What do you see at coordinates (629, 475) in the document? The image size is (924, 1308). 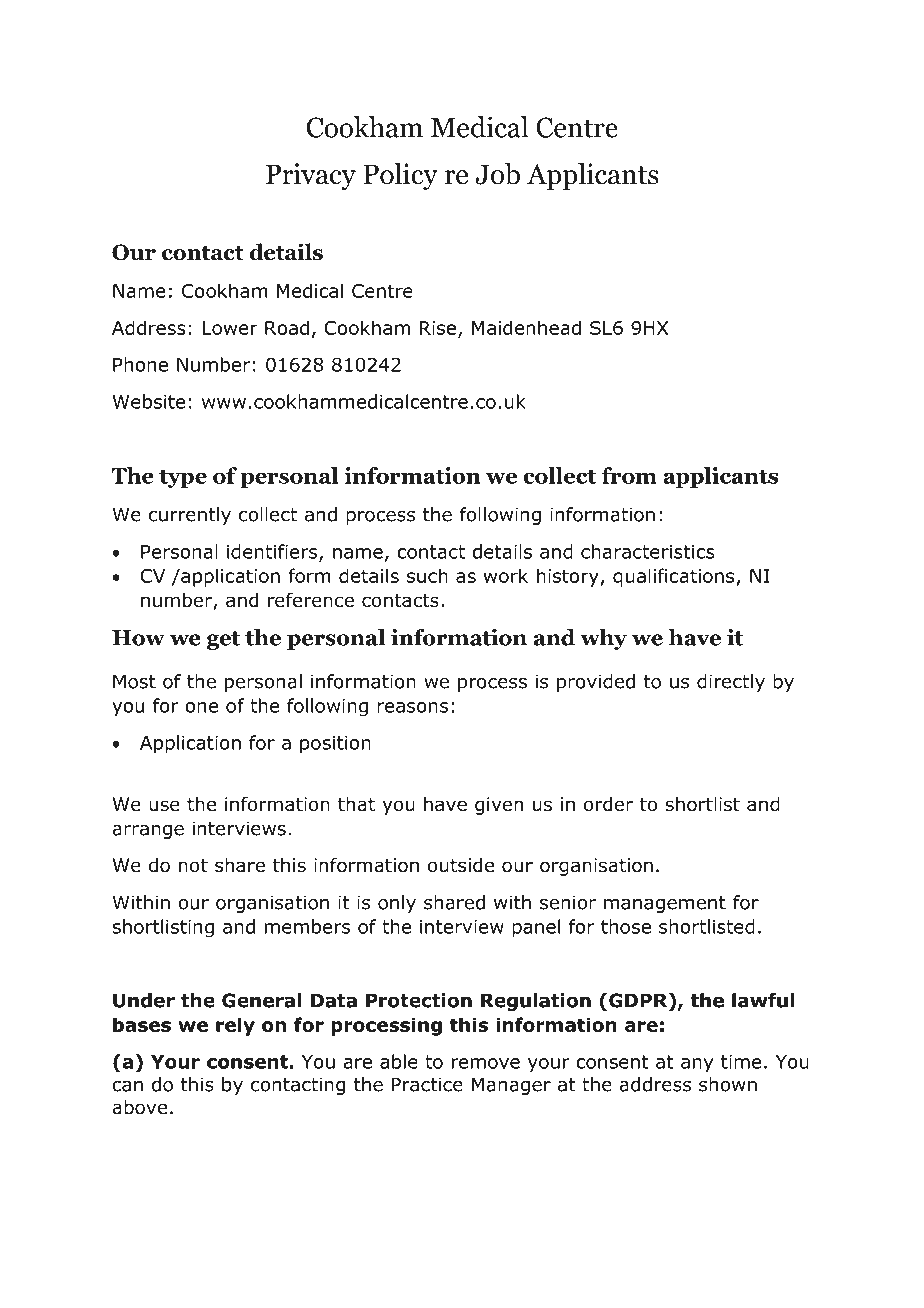 I see `from` at bounding box center [629, 475].
